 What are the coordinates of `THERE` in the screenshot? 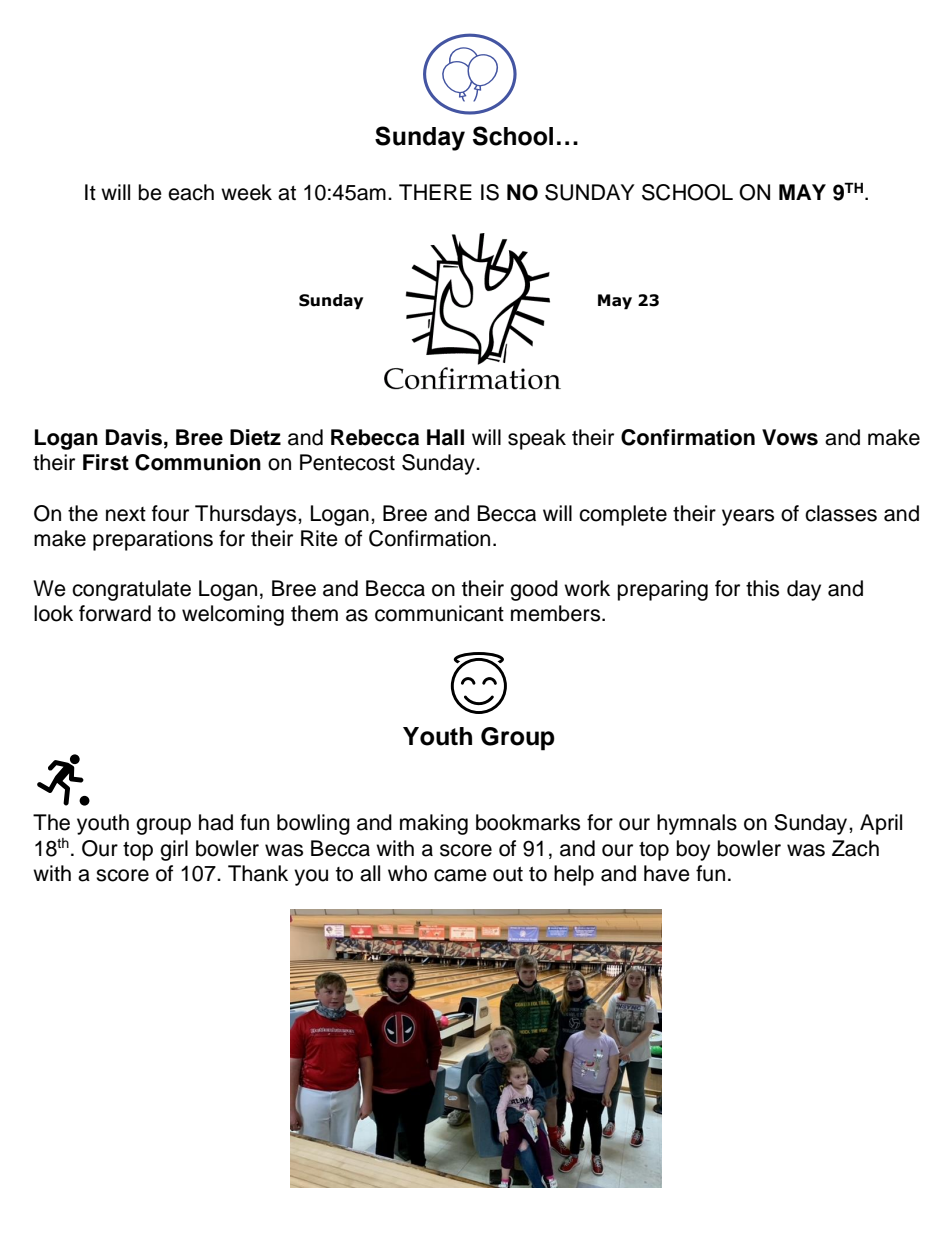 It's located at (435, 192).
